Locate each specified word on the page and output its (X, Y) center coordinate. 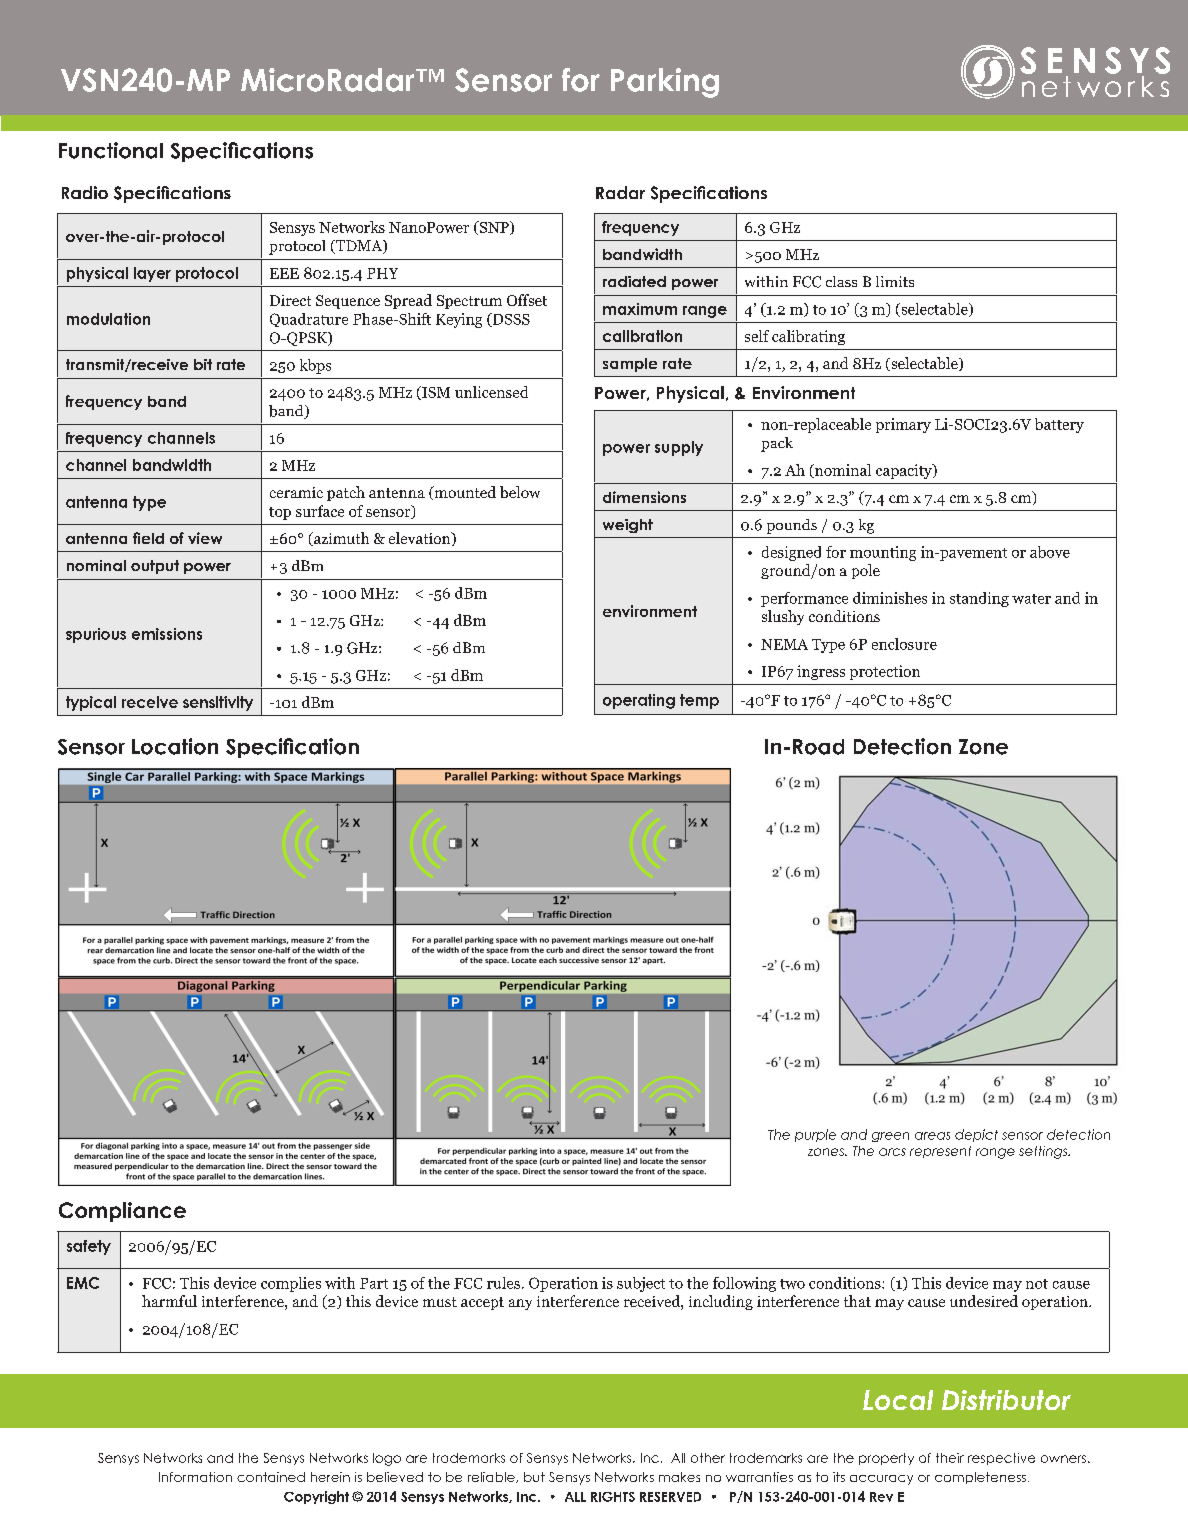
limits (895, 281)
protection (885, 672)
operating (639, 701)
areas (932, 1136)
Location (175, 746)
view (205, 538)
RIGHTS (613, 1497)
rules (503, 1283)
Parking (665, 83)
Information (195, 1477)
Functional (111, 150)
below (520, 492)
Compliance (122, 1212)
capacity (905, 471)
